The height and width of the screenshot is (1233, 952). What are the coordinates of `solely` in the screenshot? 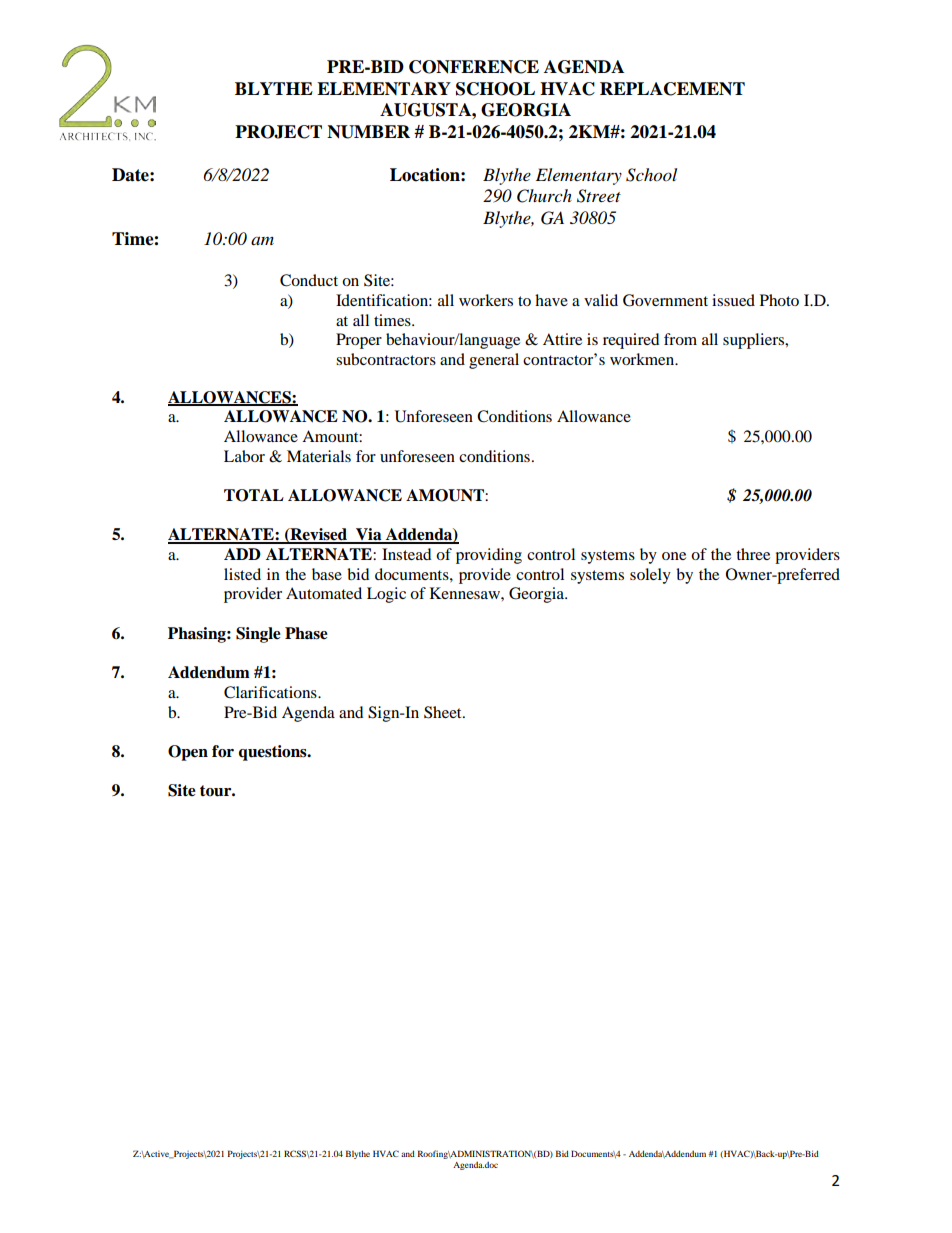 It's located at (650, 576).
